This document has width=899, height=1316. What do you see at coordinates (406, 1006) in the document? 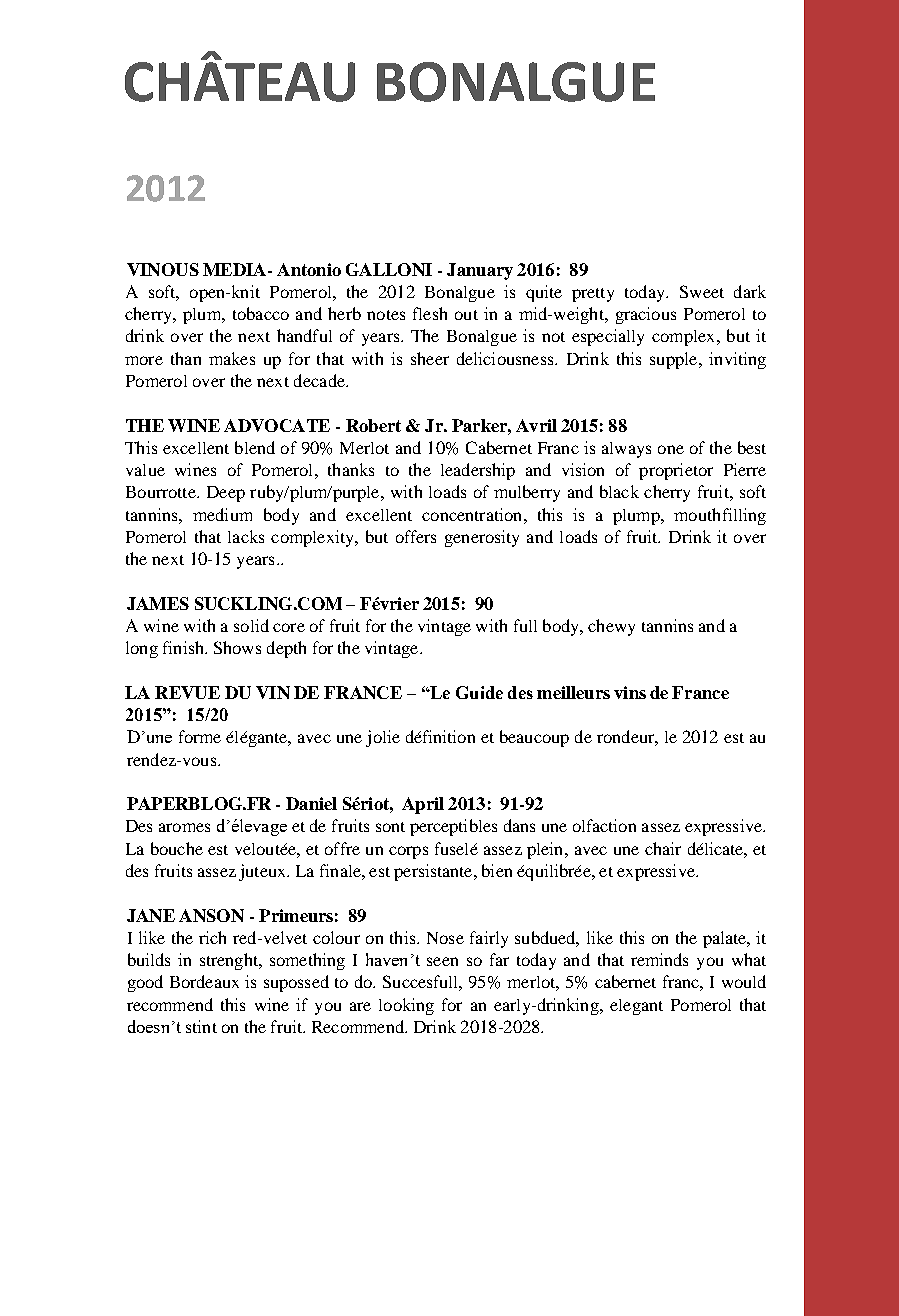
I see `looking` at bounding box center [406, 1006].
